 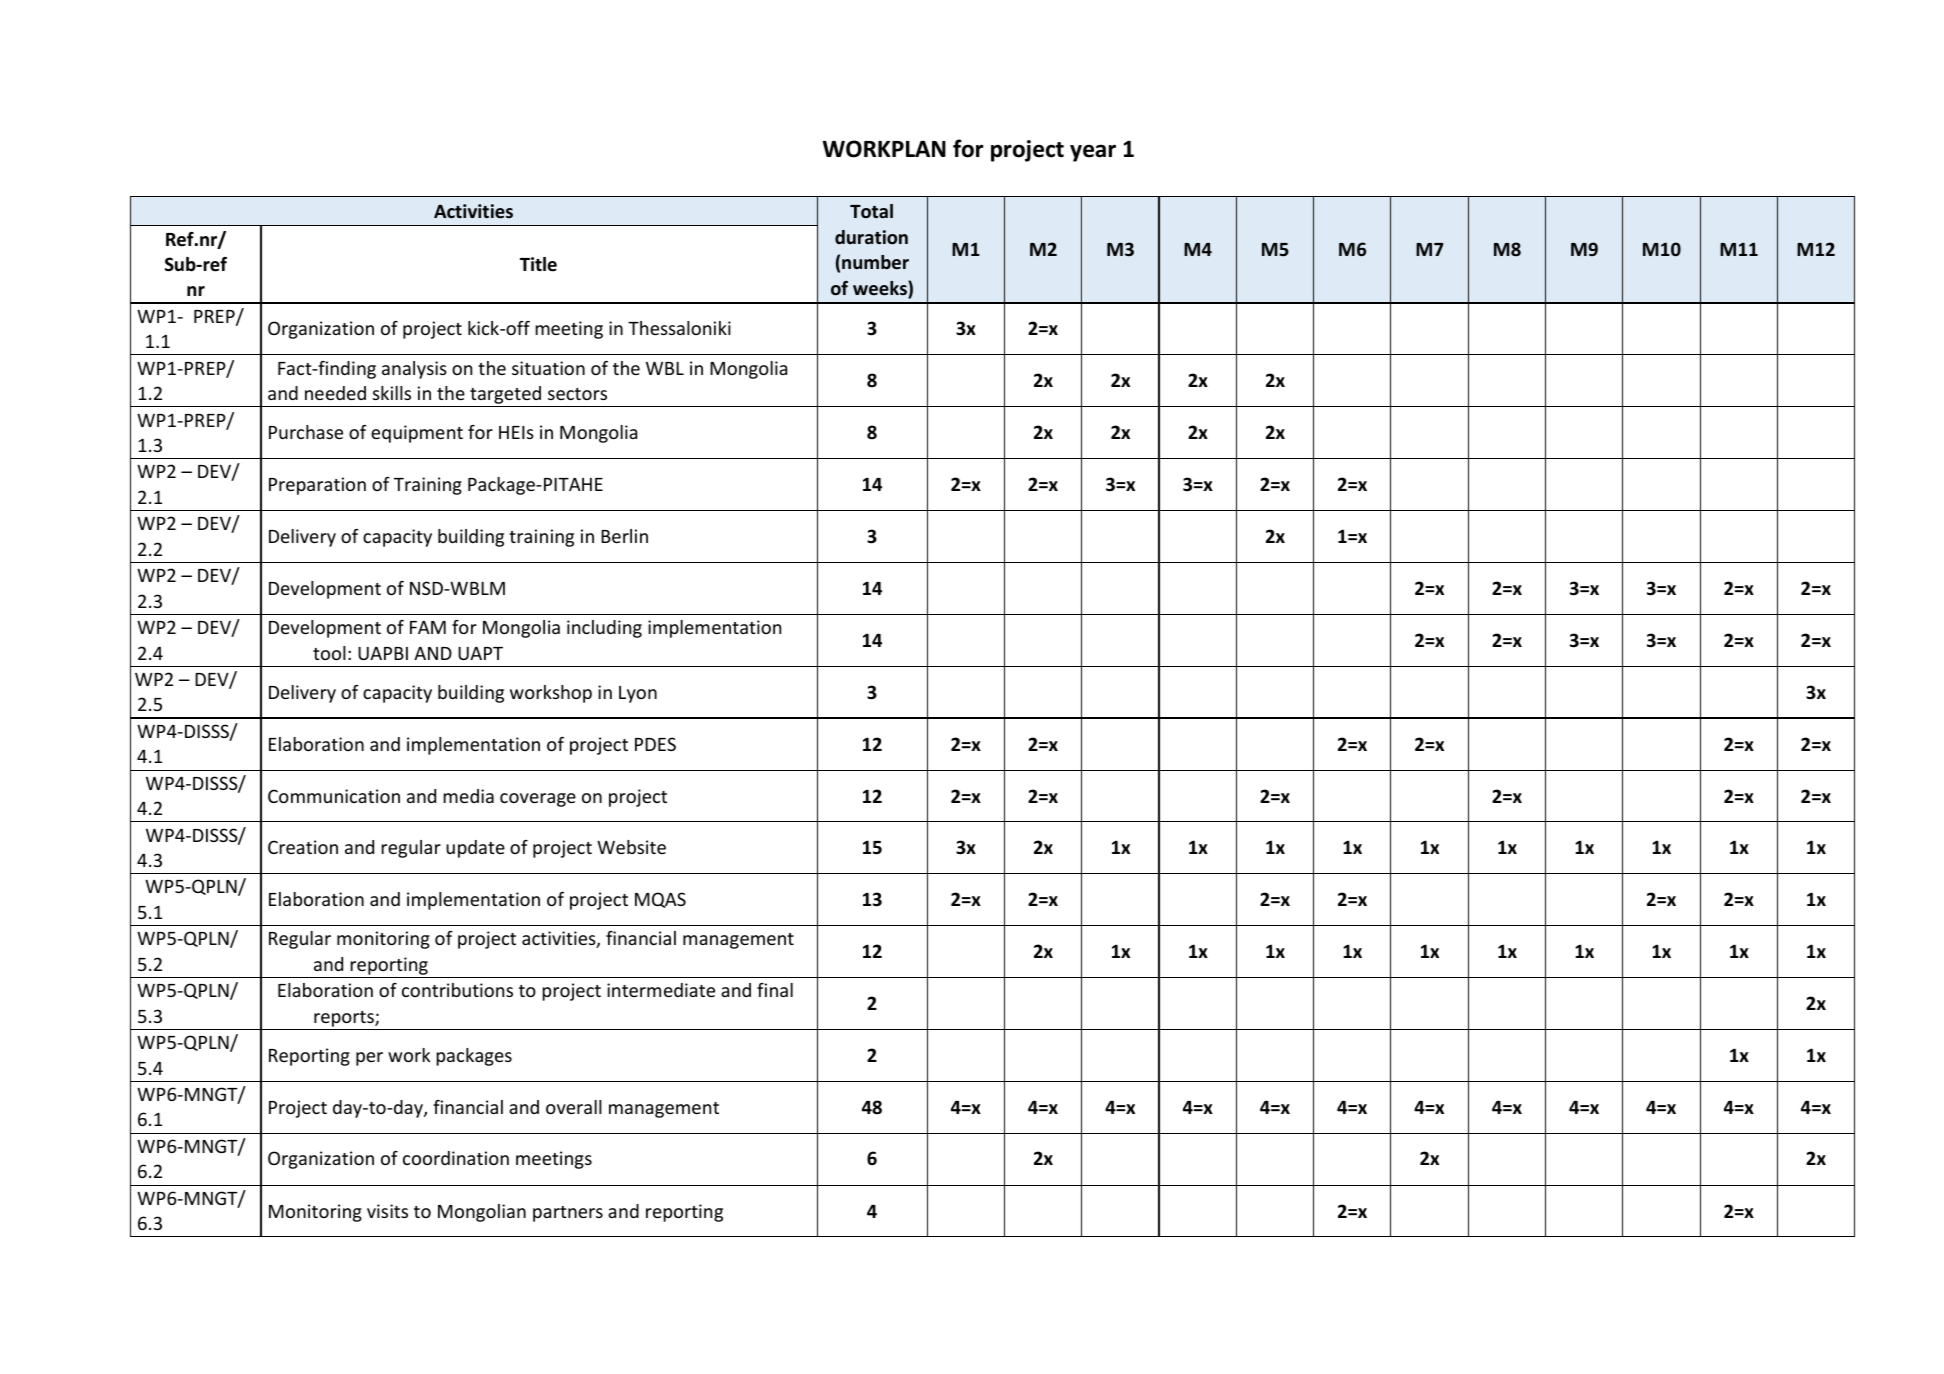 What do you see at coordinates (538, 264) in the screenshot?
I see `Title` at bounding box center [538, 264].
